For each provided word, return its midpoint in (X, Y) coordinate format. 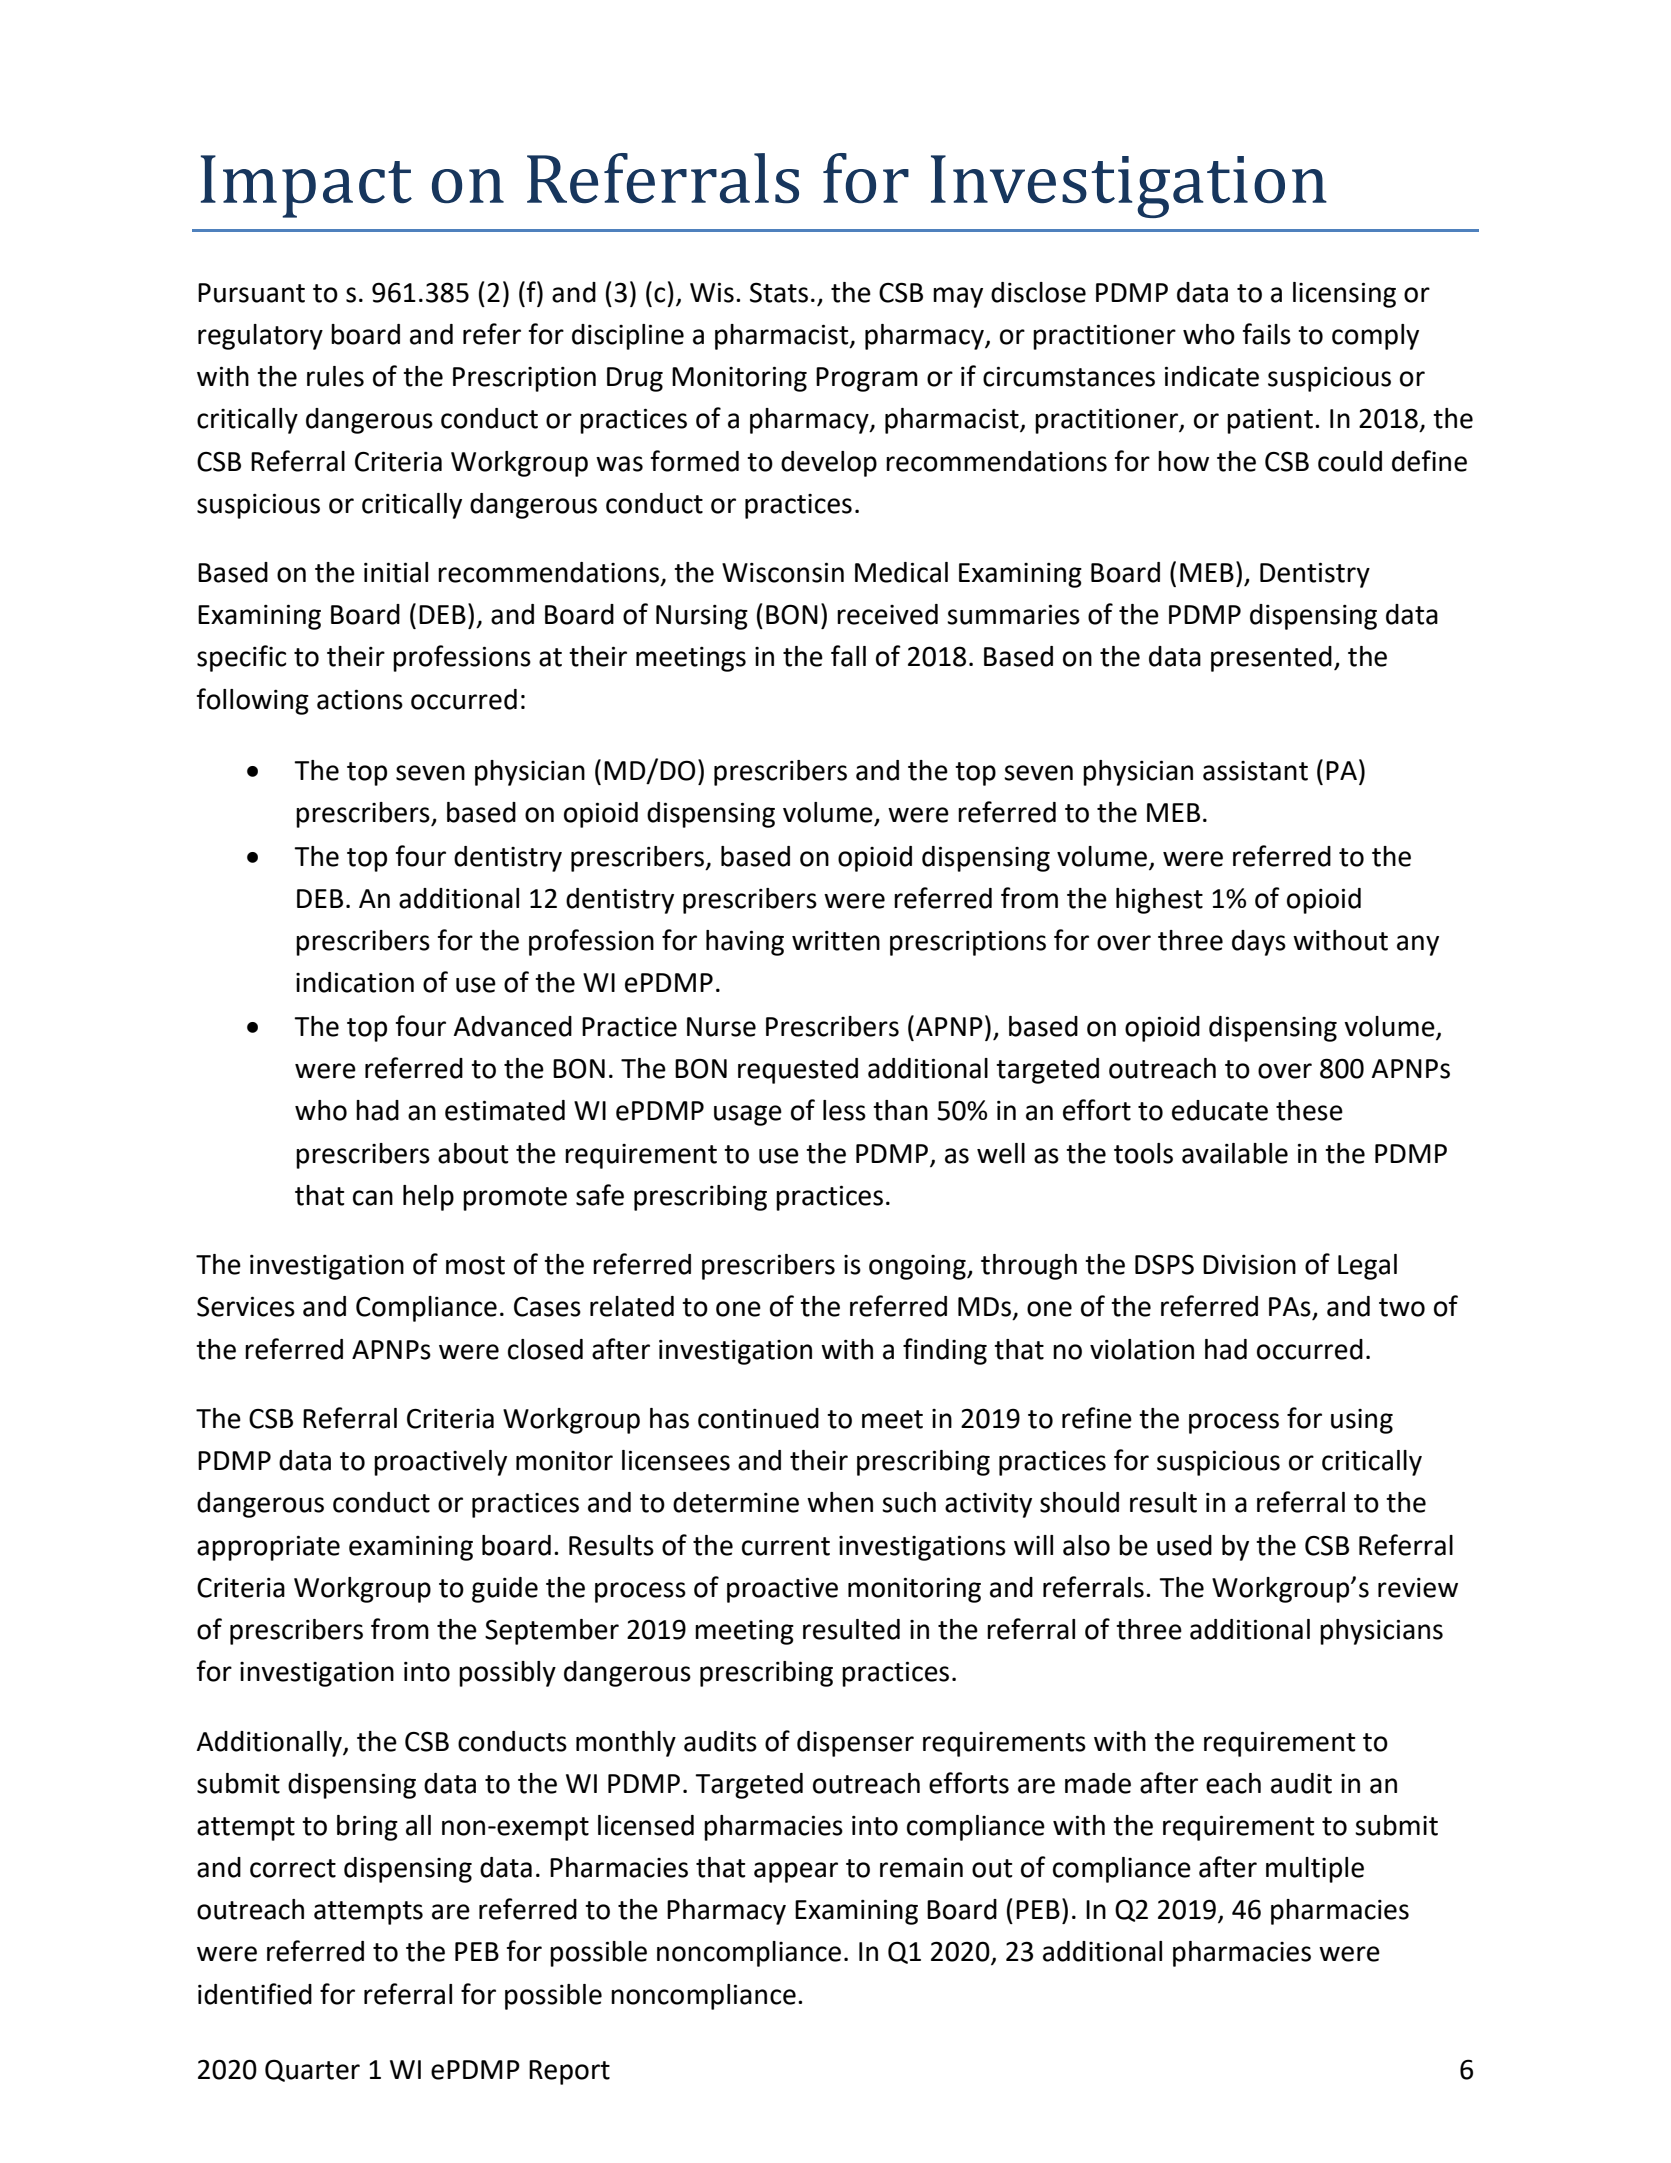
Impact (306, 186)
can (373, 1198)
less (844, 1110)
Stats (779, 292)
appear (796, 1872)
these (1309, 1110)
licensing (1344, 295)
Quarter (312, 2070)
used (1184, 1545)
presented (1271, 659)
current (786, 1546)
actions (360, 699)
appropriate (268, 1548)
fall (848, 656)
